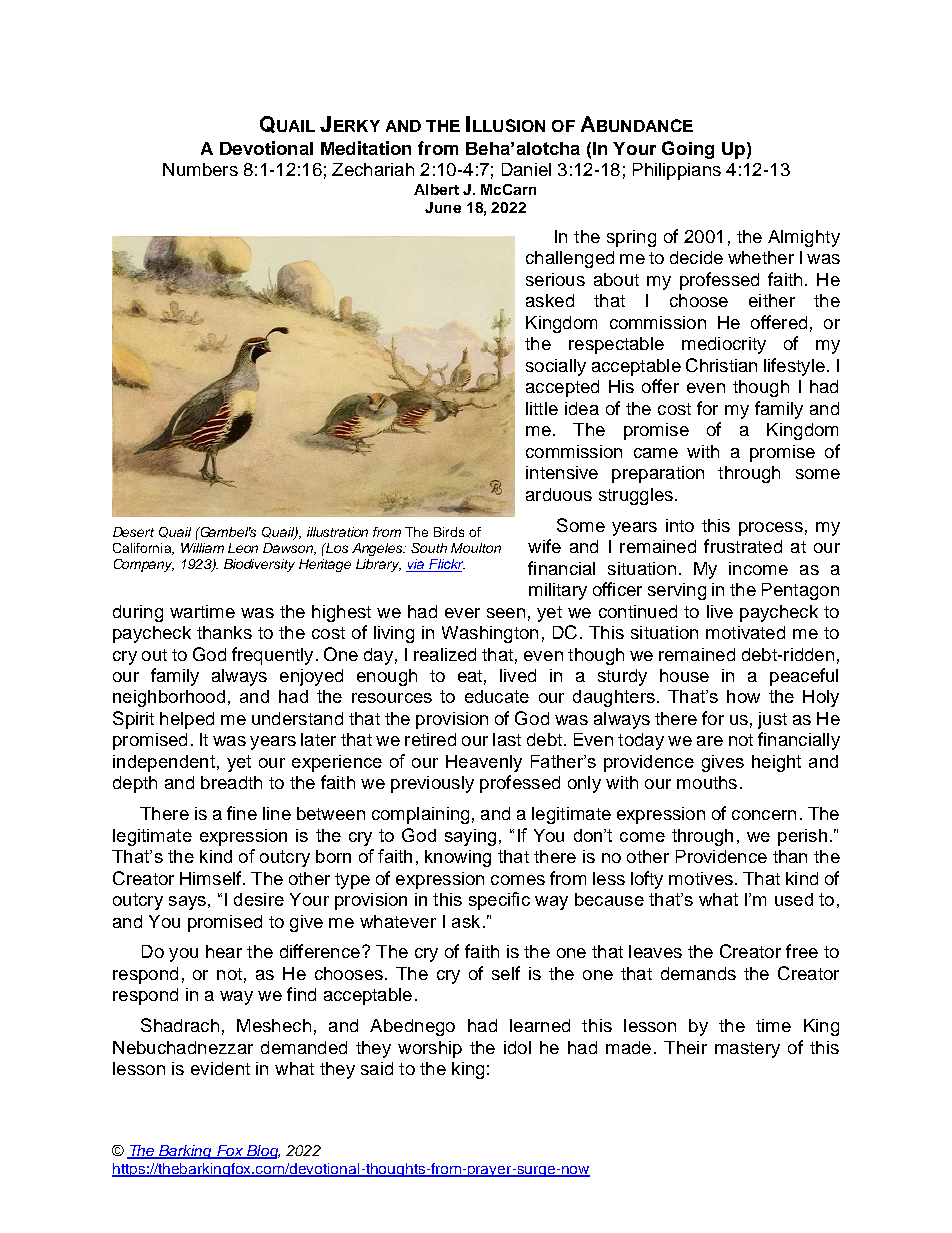  I want to click on fine, so click(242, 813).
